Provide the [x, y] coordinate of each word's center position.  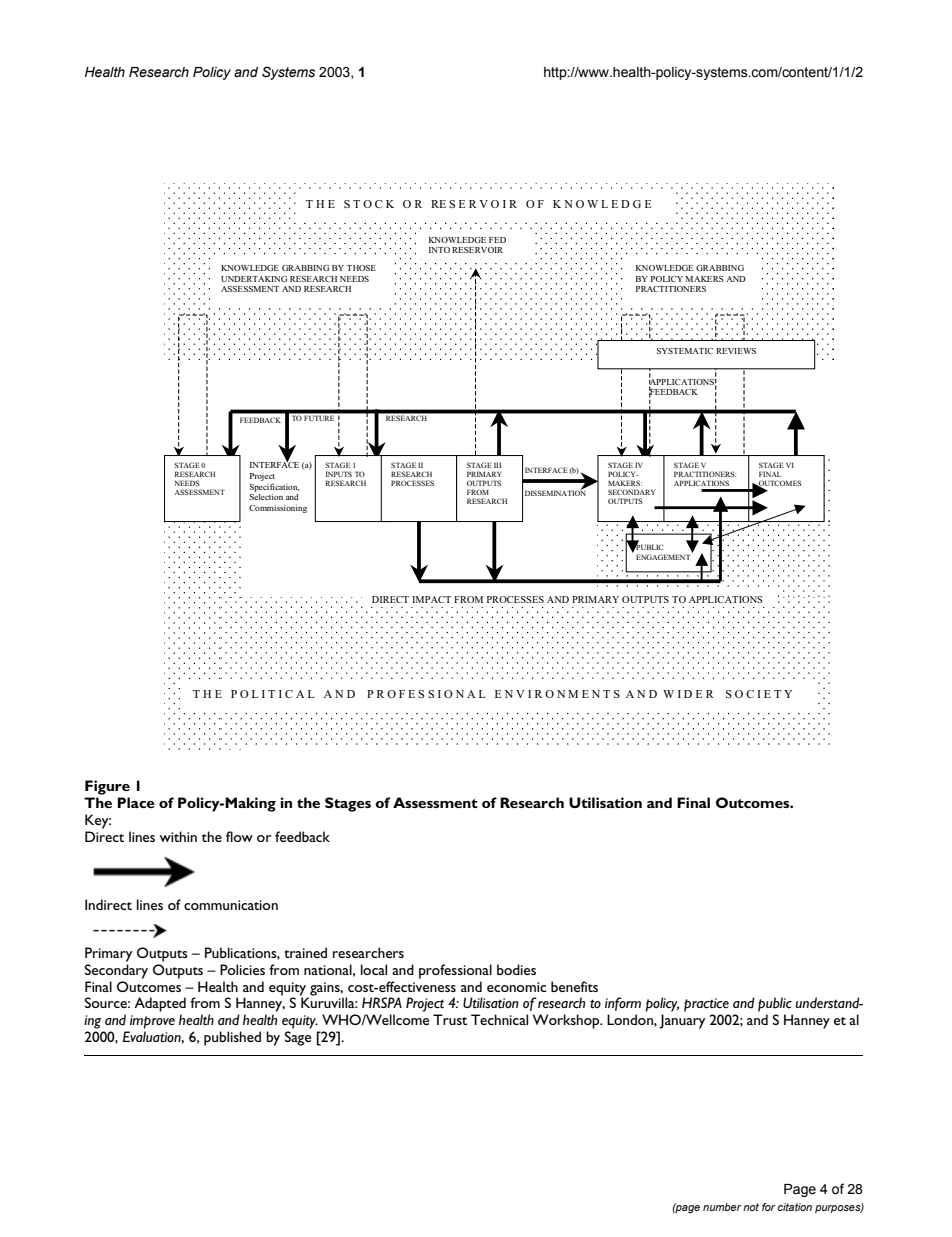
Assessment [435, 802]
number [722, 1207]
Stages [348, 804]
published [232, 1038]
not [751, 1207]
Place [136, 802]
